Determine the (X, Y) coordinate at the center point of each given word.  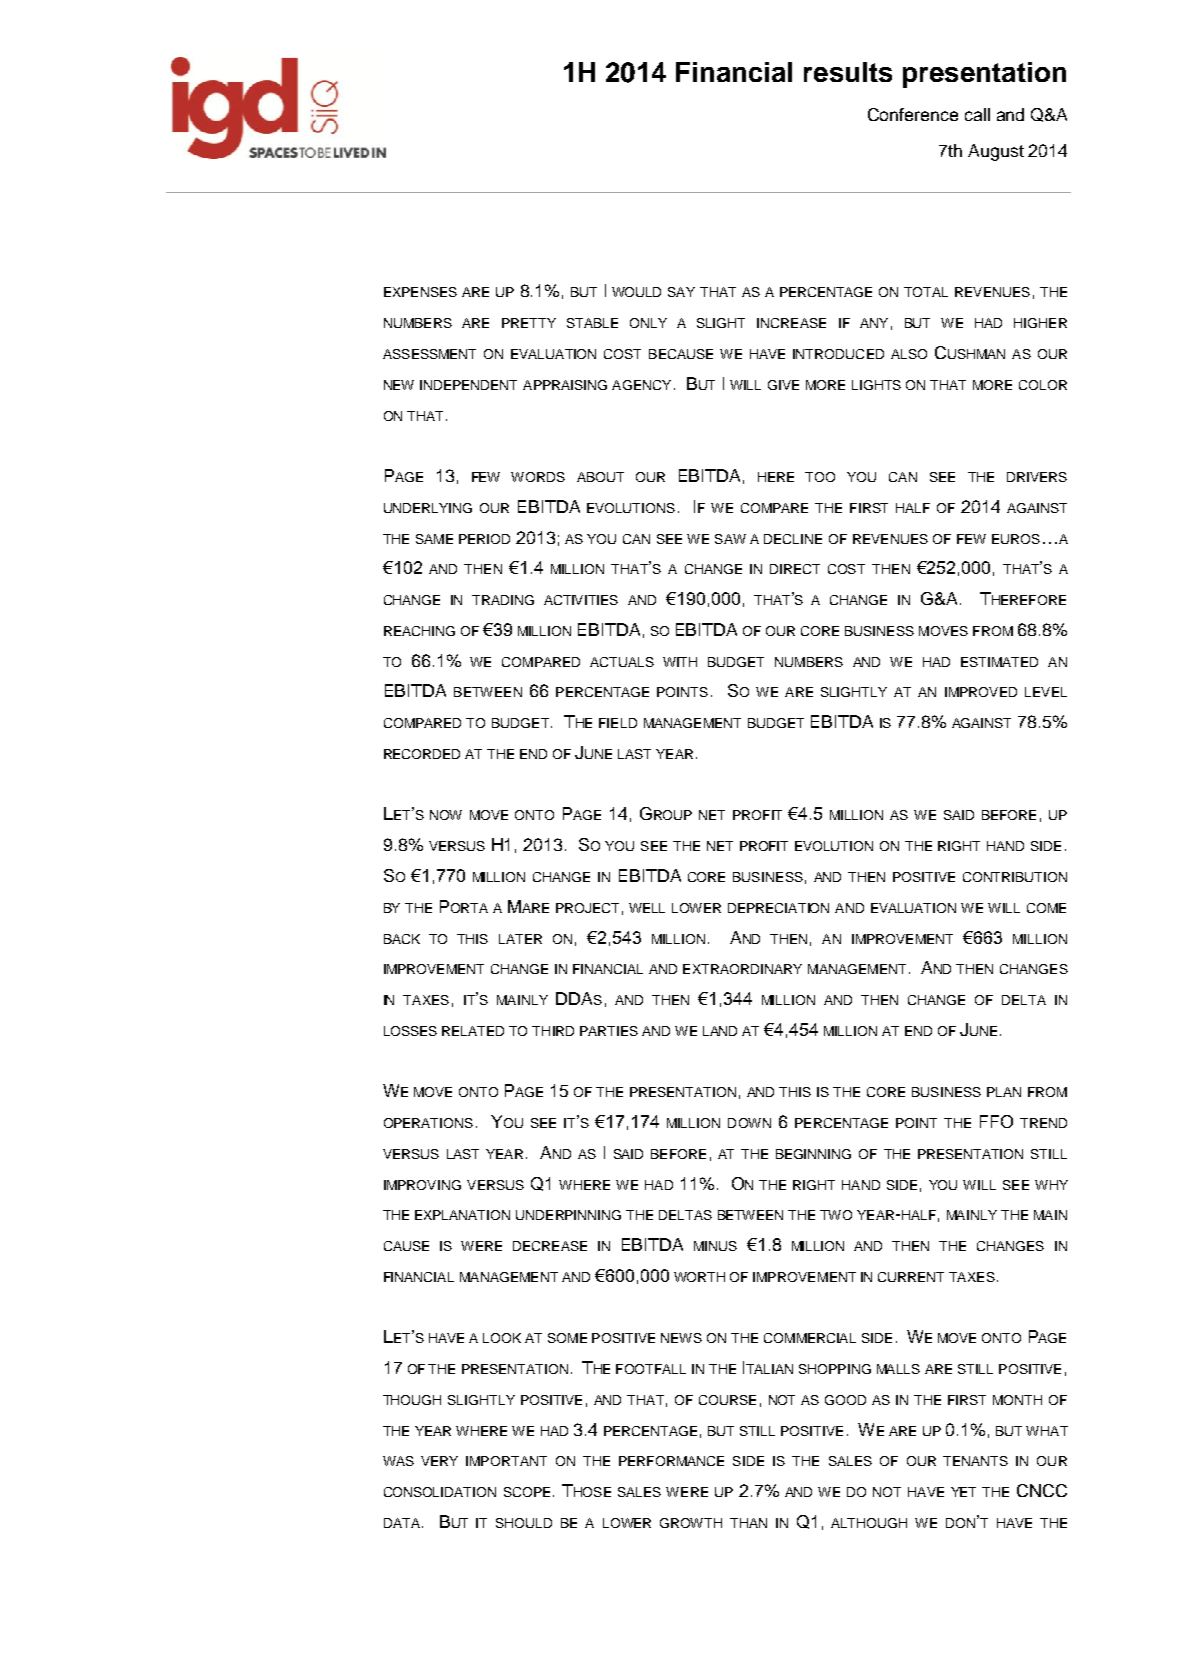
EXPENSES (420, 292)
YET (963, 1492)
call (977, 114)
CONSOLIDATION (440, 1492)
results (848, 72)
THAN (748, 1523)
